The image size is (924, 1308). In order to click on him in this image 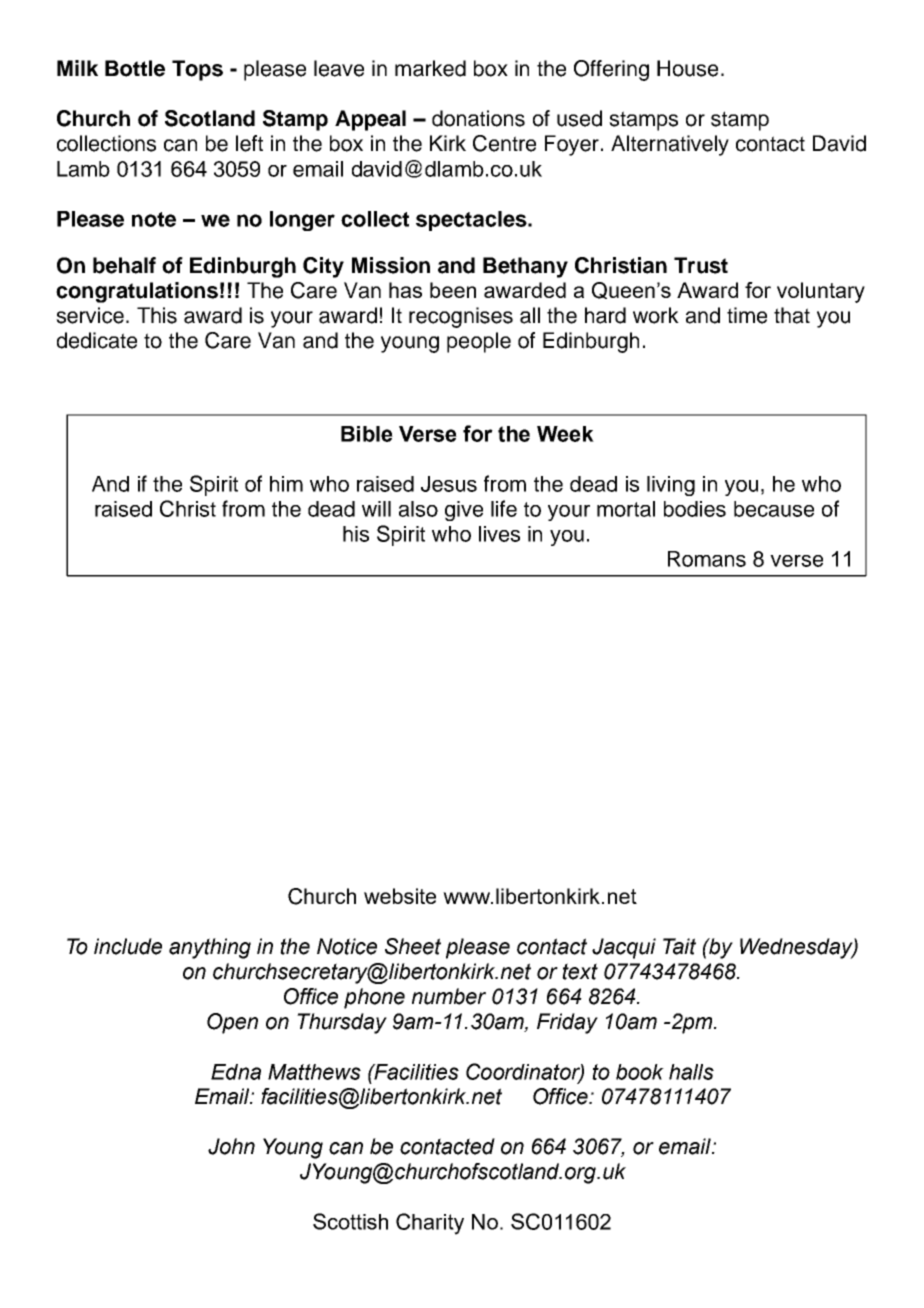, I will do `click(286, 484)`.
